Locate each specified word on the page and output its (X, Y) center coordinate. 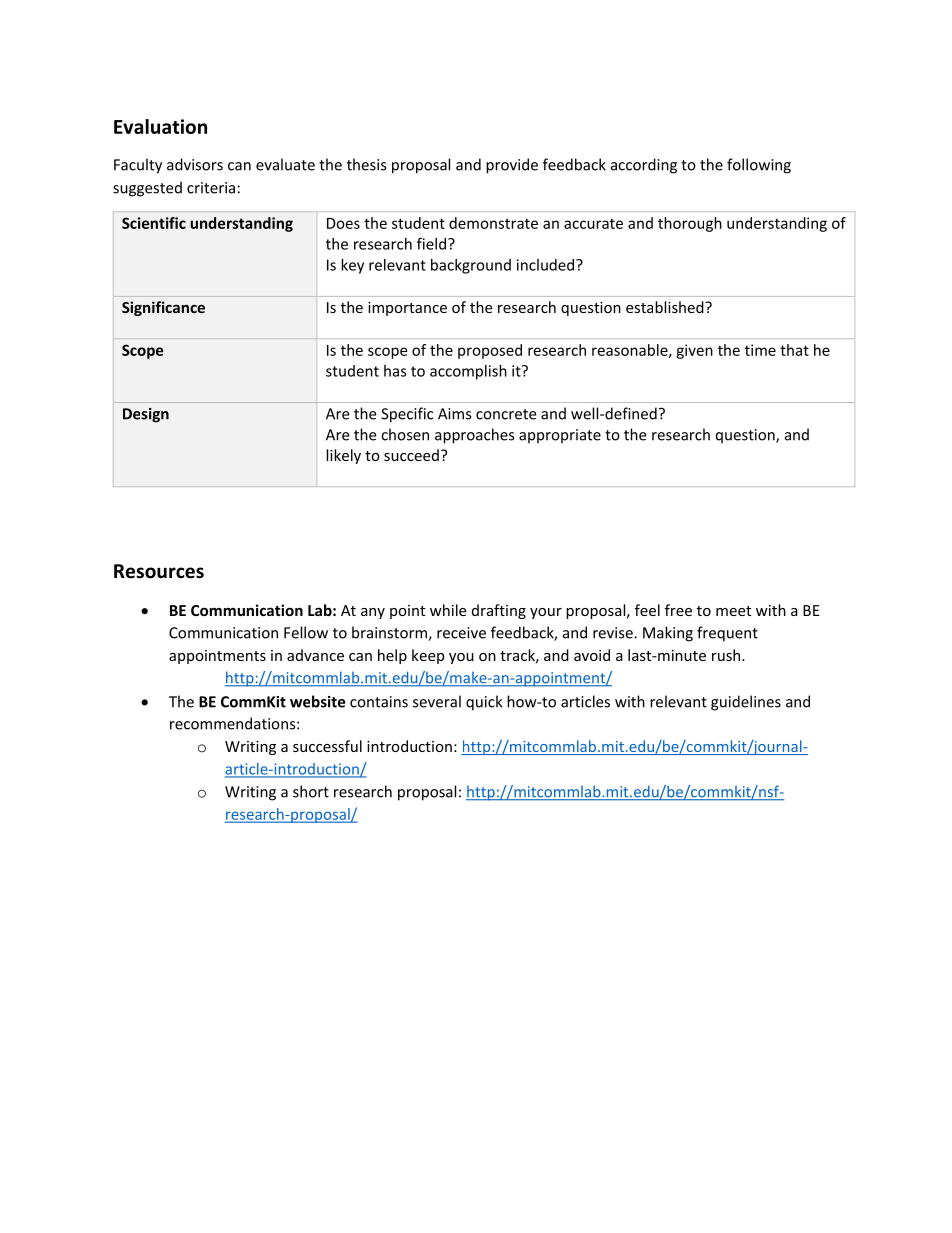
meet (733, 611)
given (694, 351)
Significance (163, 308)
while (448, 610)
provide (512, 166)
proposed (490, 351)
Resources (159, 571)
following (759, 166)
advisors (195, 164)
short (311, 791)
